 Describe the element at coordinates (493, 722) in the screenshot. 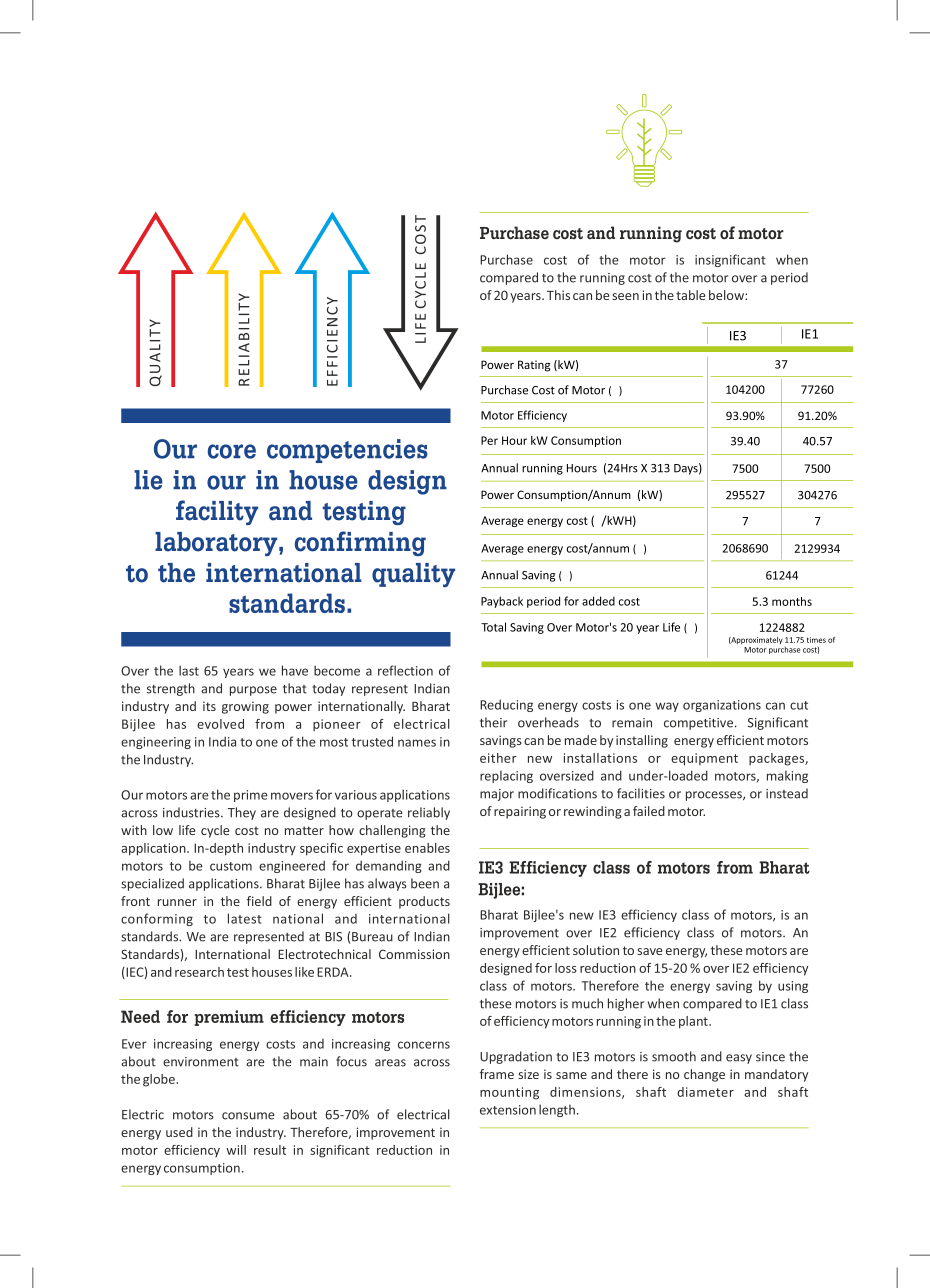

I see `their` at that location.
